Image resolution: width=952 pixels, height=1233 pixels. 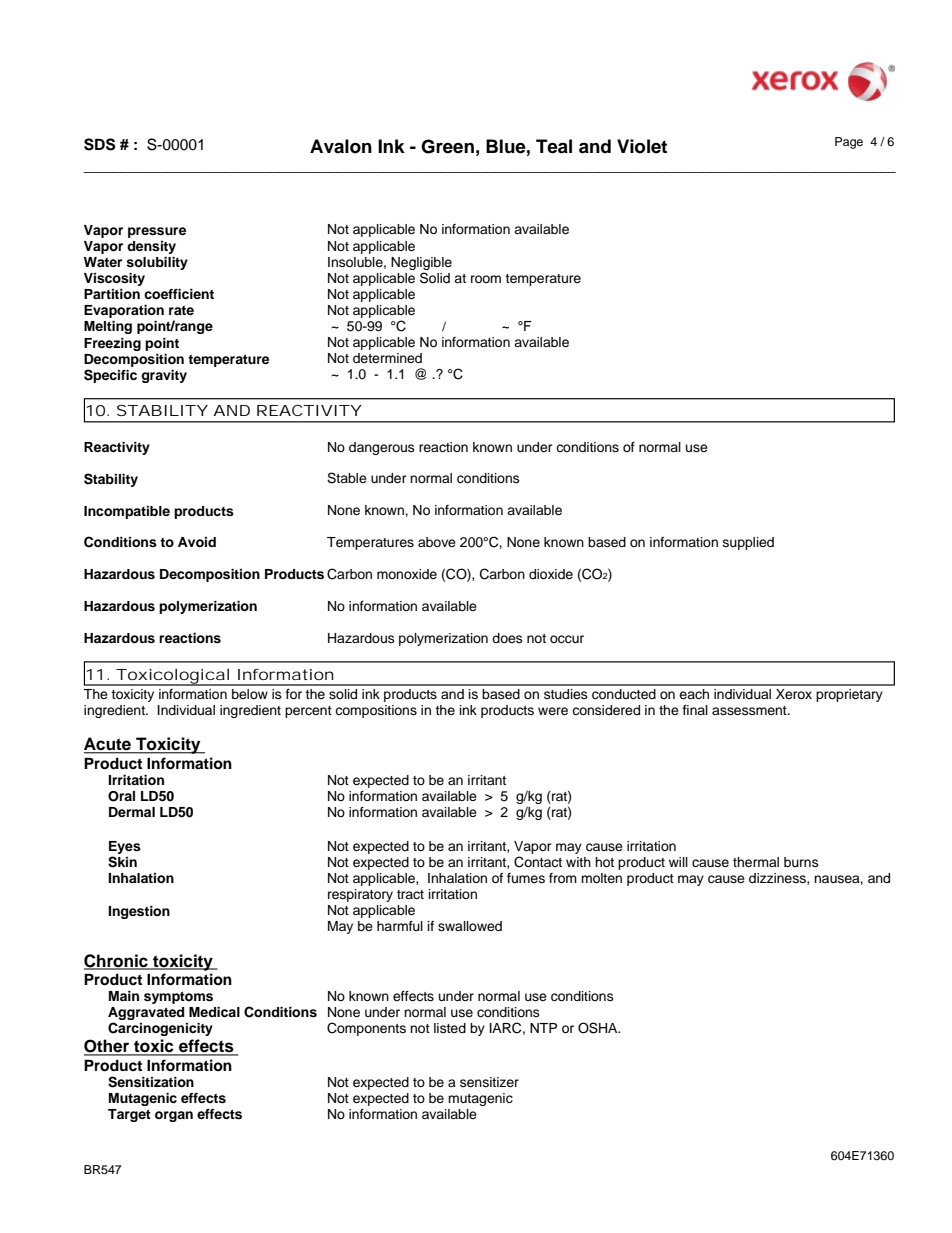 I want to click on assessment, so click(x=750, y=710).
